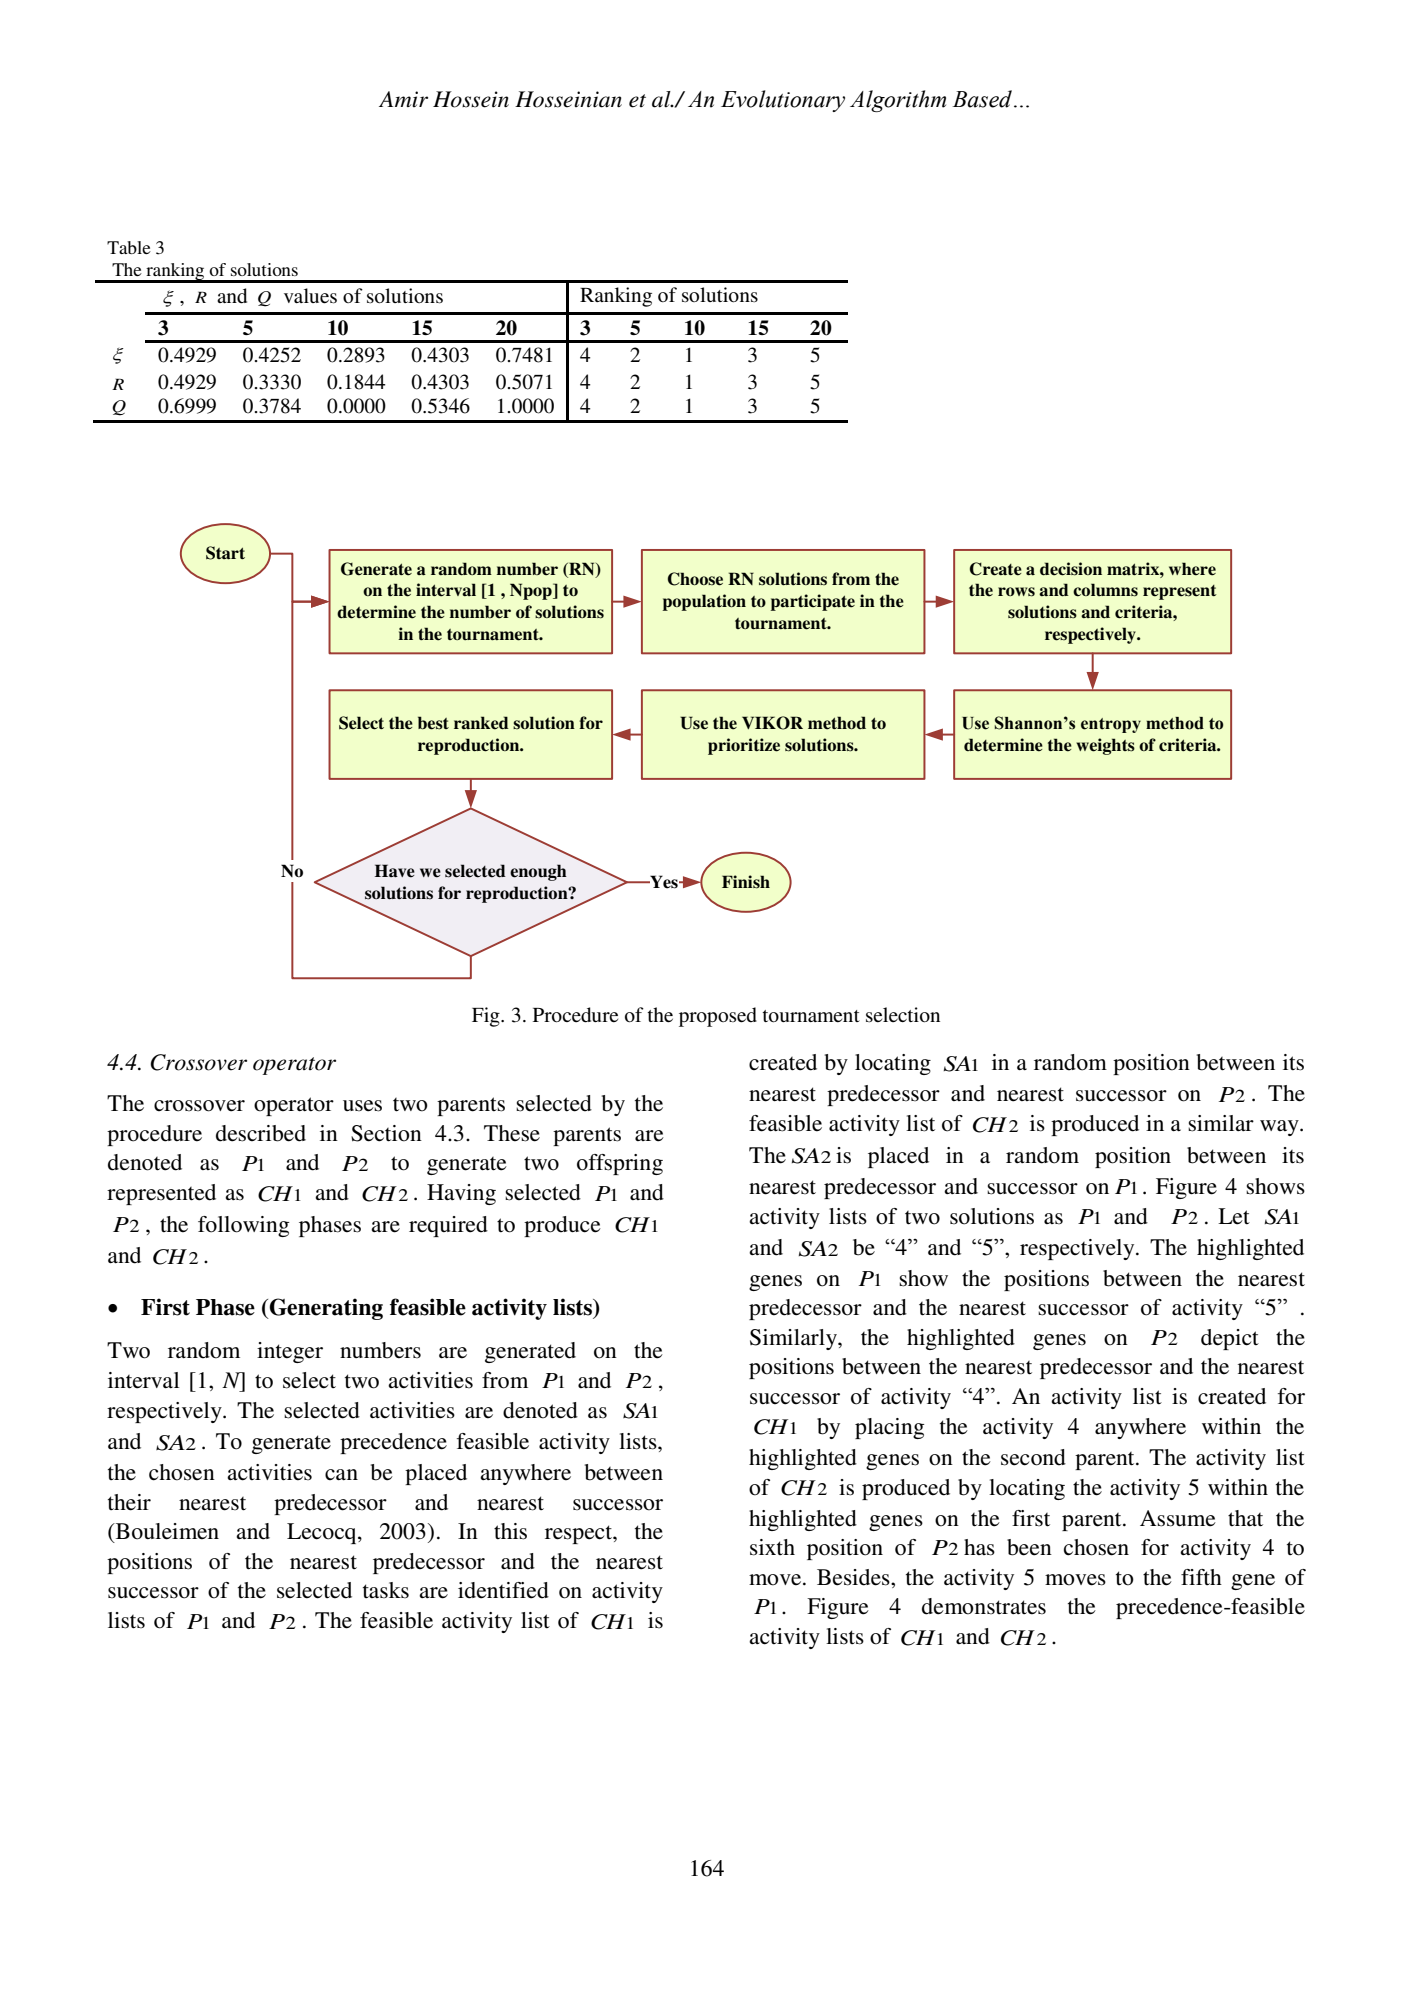 The image size is (1413, 1999). Describe the element at coordinates (1201, 1577) in the document. I see `fifth` at that location.
